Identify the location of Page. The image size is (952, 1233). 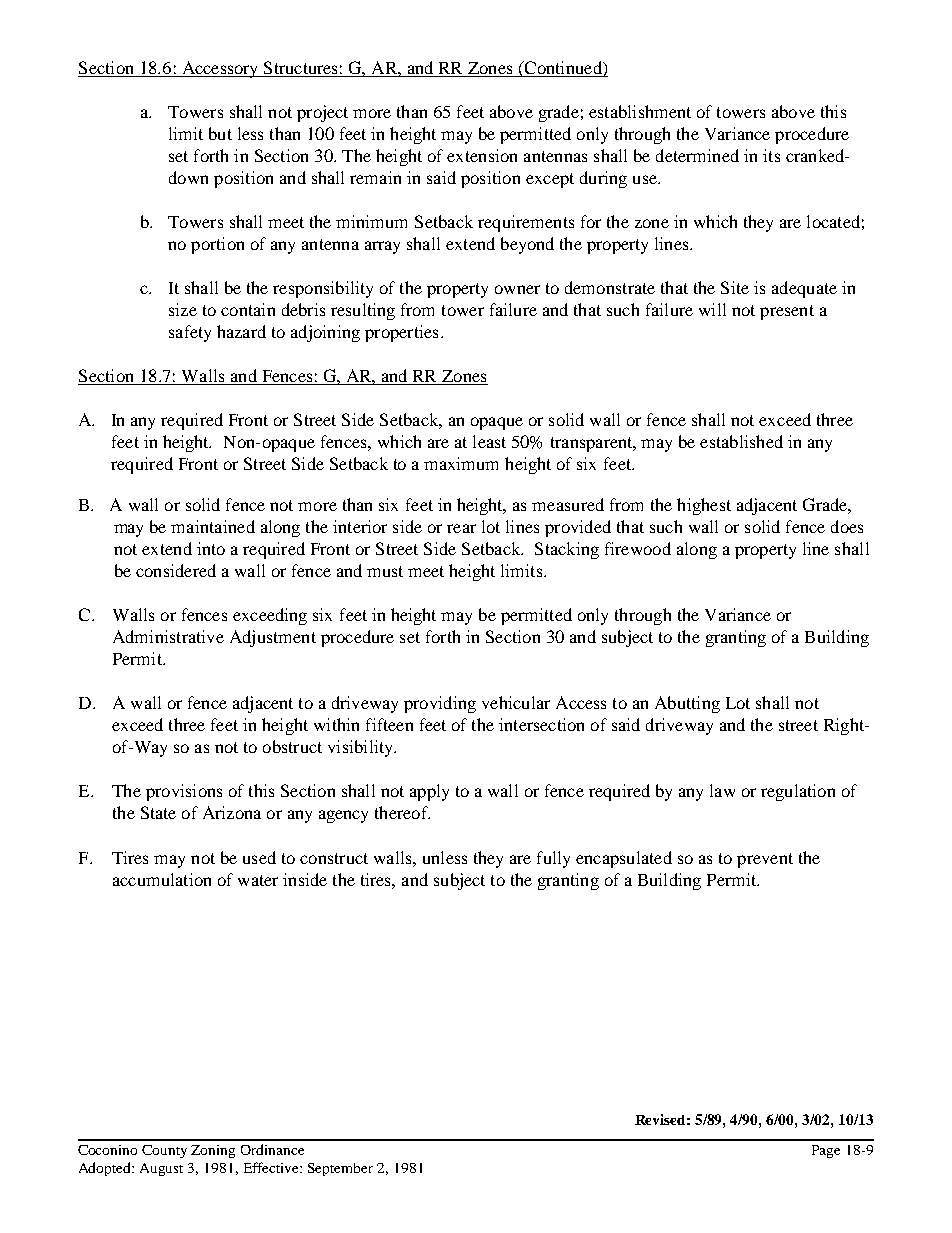
(826, 1151).
